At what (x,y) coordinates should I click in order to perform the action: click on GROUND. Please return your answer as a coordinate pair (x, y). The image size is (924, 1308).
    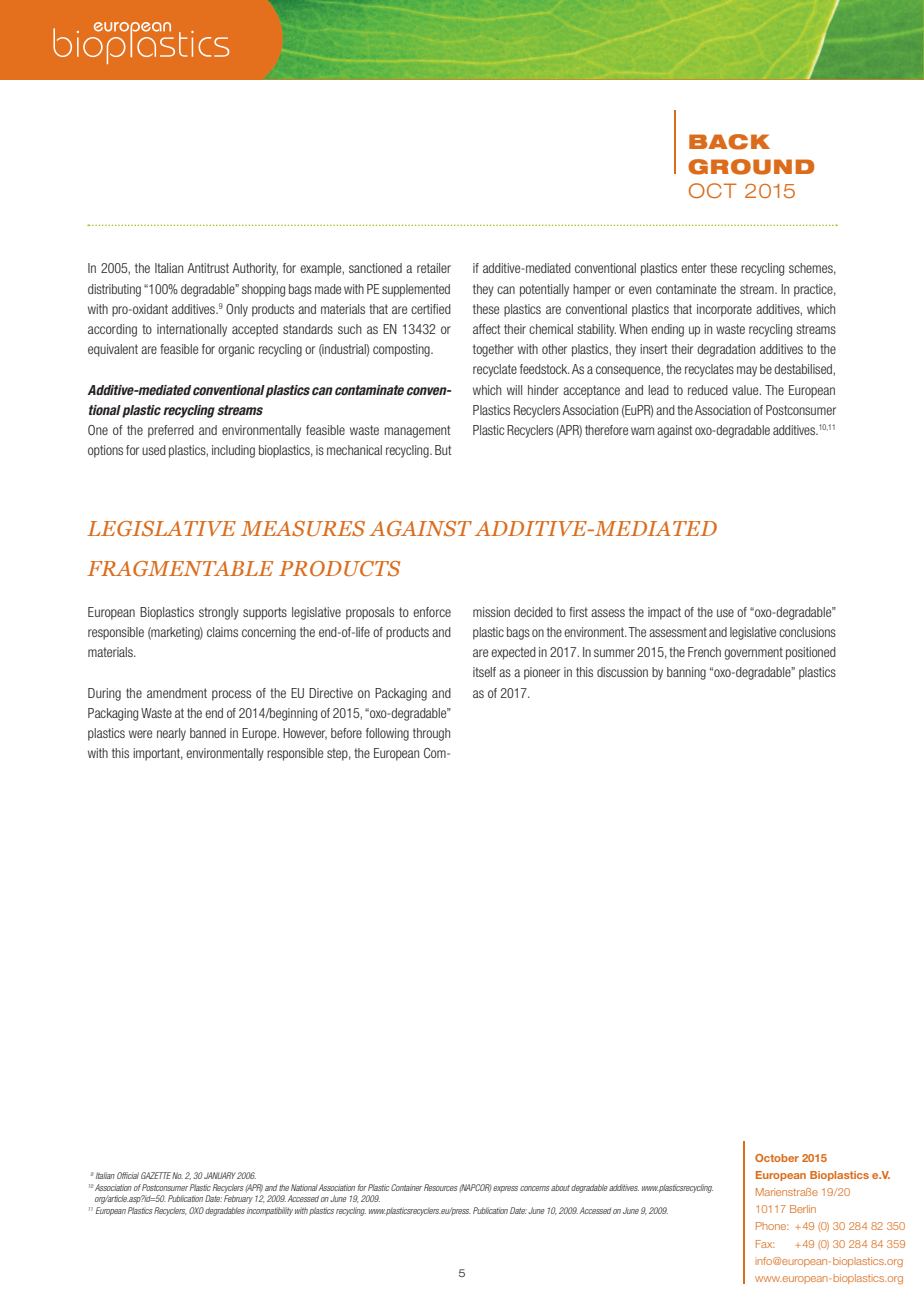
    Looking at the image, I should click on (751, 167).
